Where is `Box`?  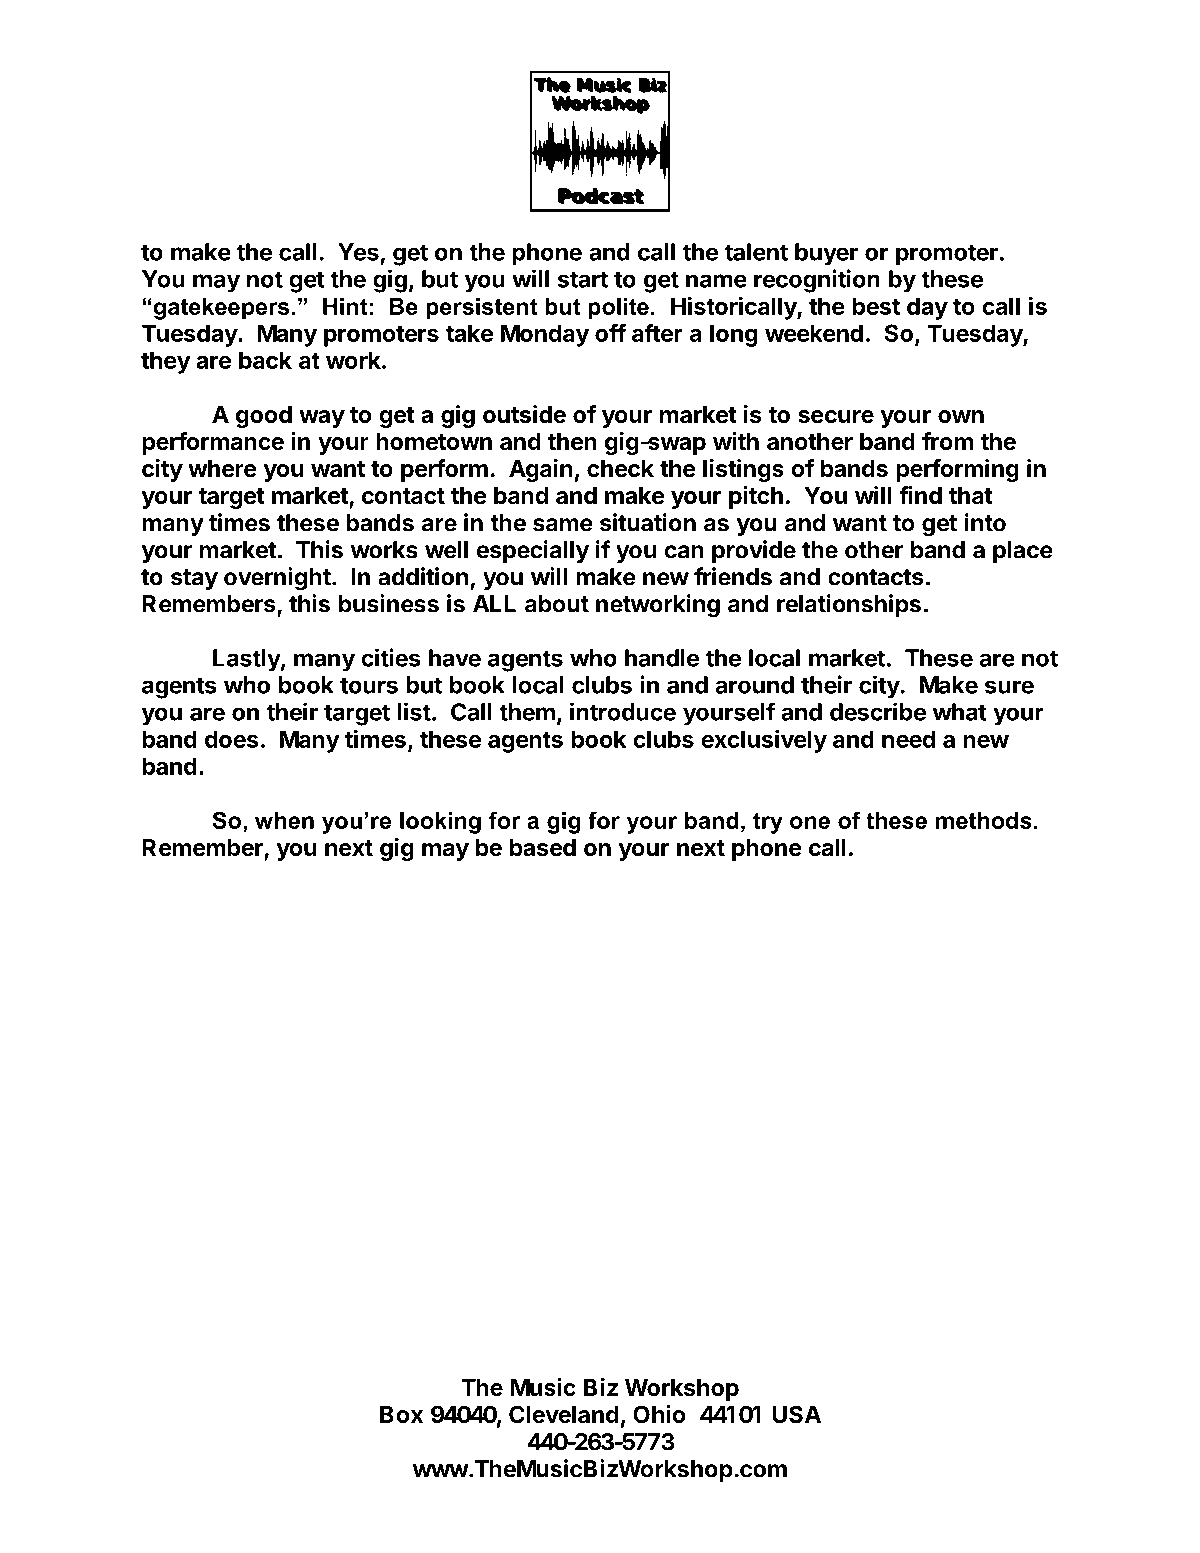
Box is located at coordinates (401, 1414).
